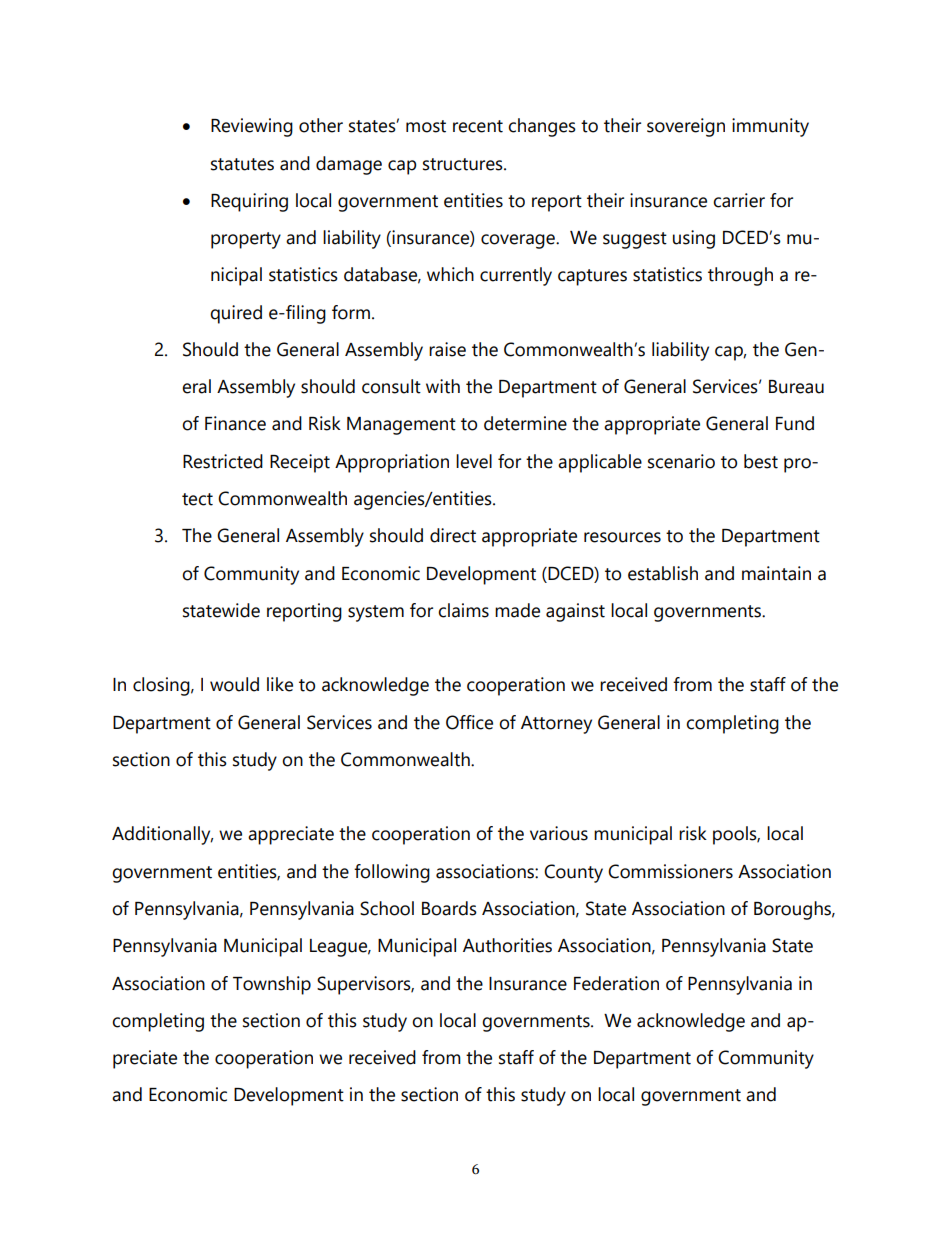 This document has width=952, height=1233. What do you see at coordinates (776, 573) in the document?
I see `maintain` at bounding box center [776, 573].
